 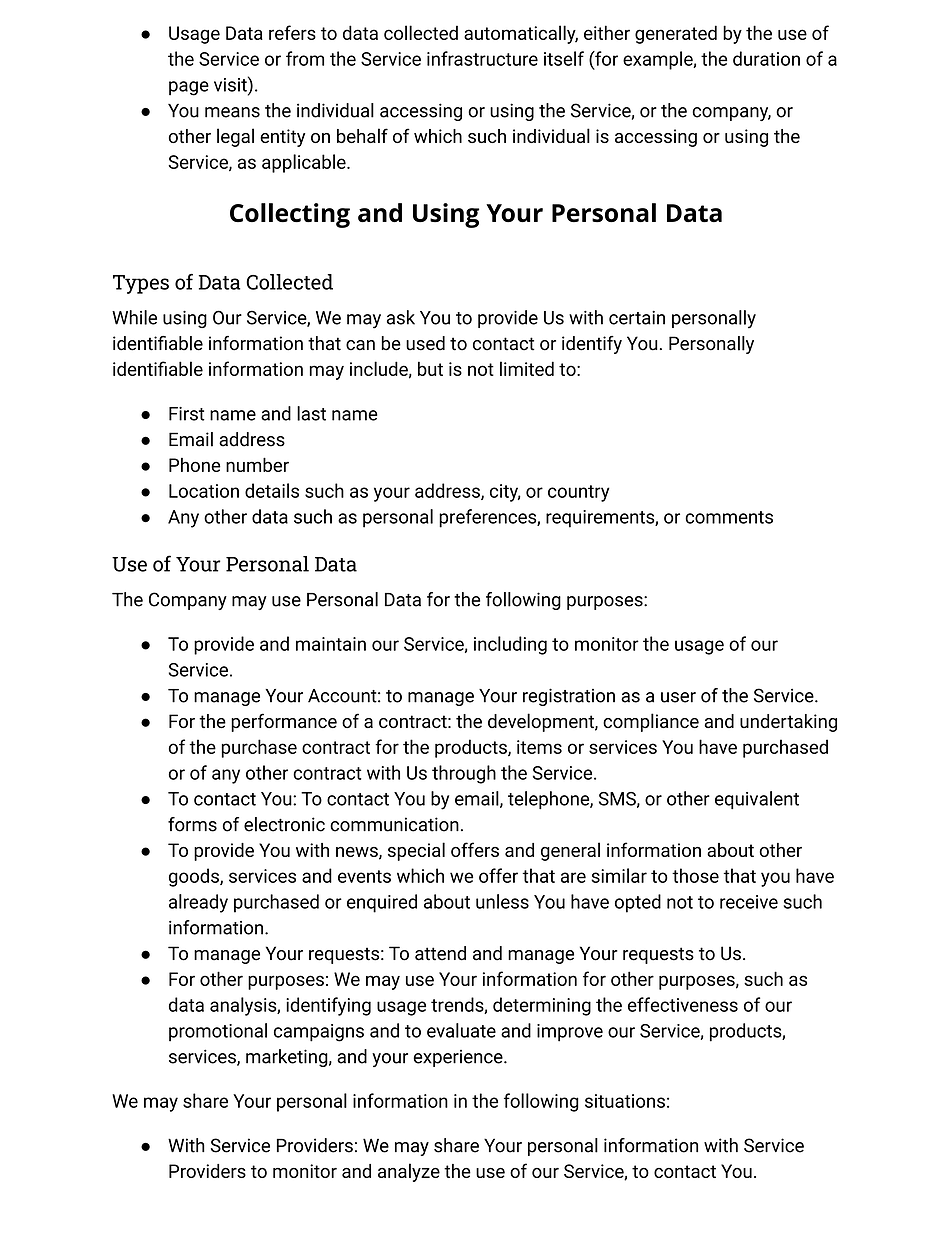 I want to click on analyze, so click(x=409, y=1172).
